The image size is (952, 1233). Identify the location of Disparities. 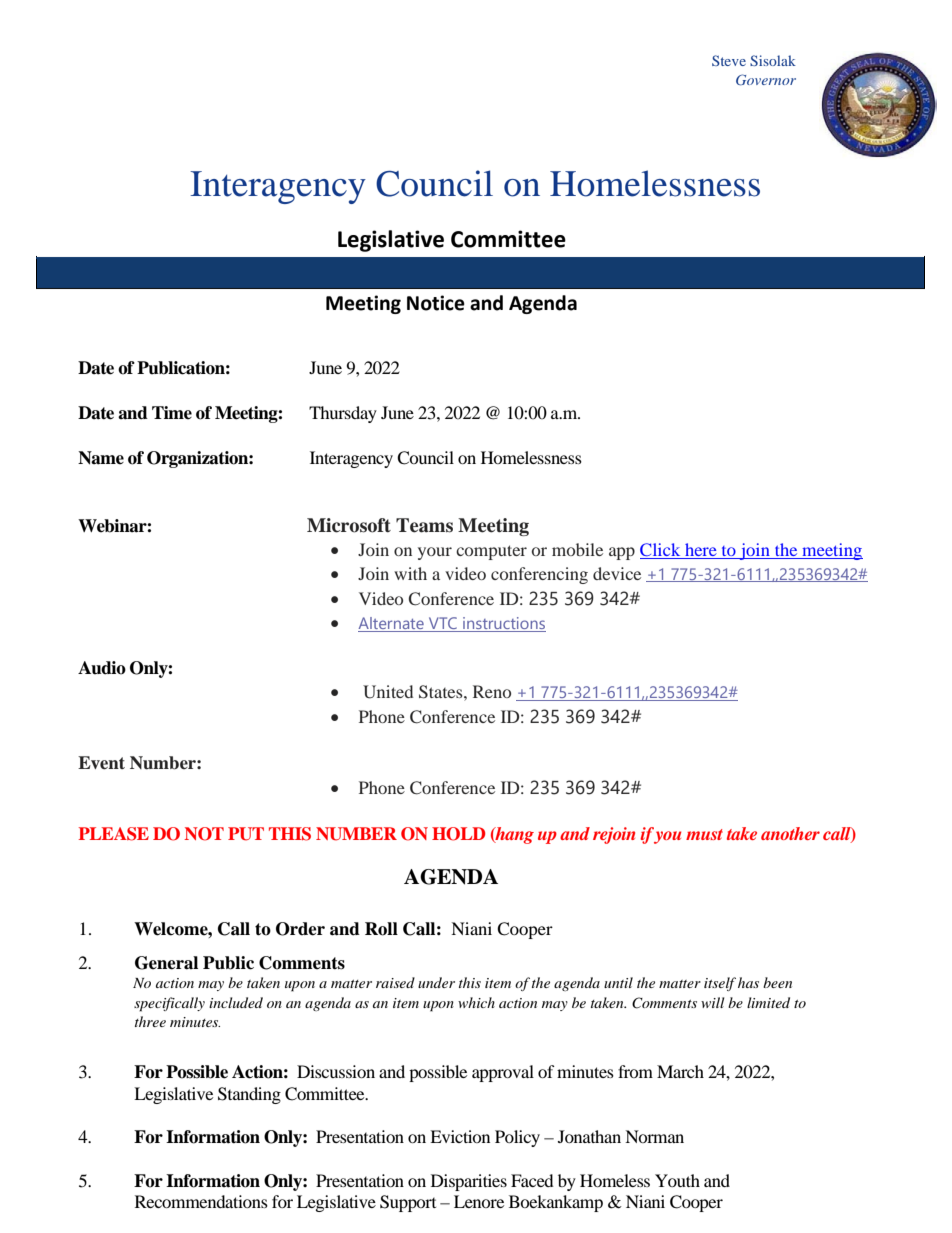
(469, 1182).
